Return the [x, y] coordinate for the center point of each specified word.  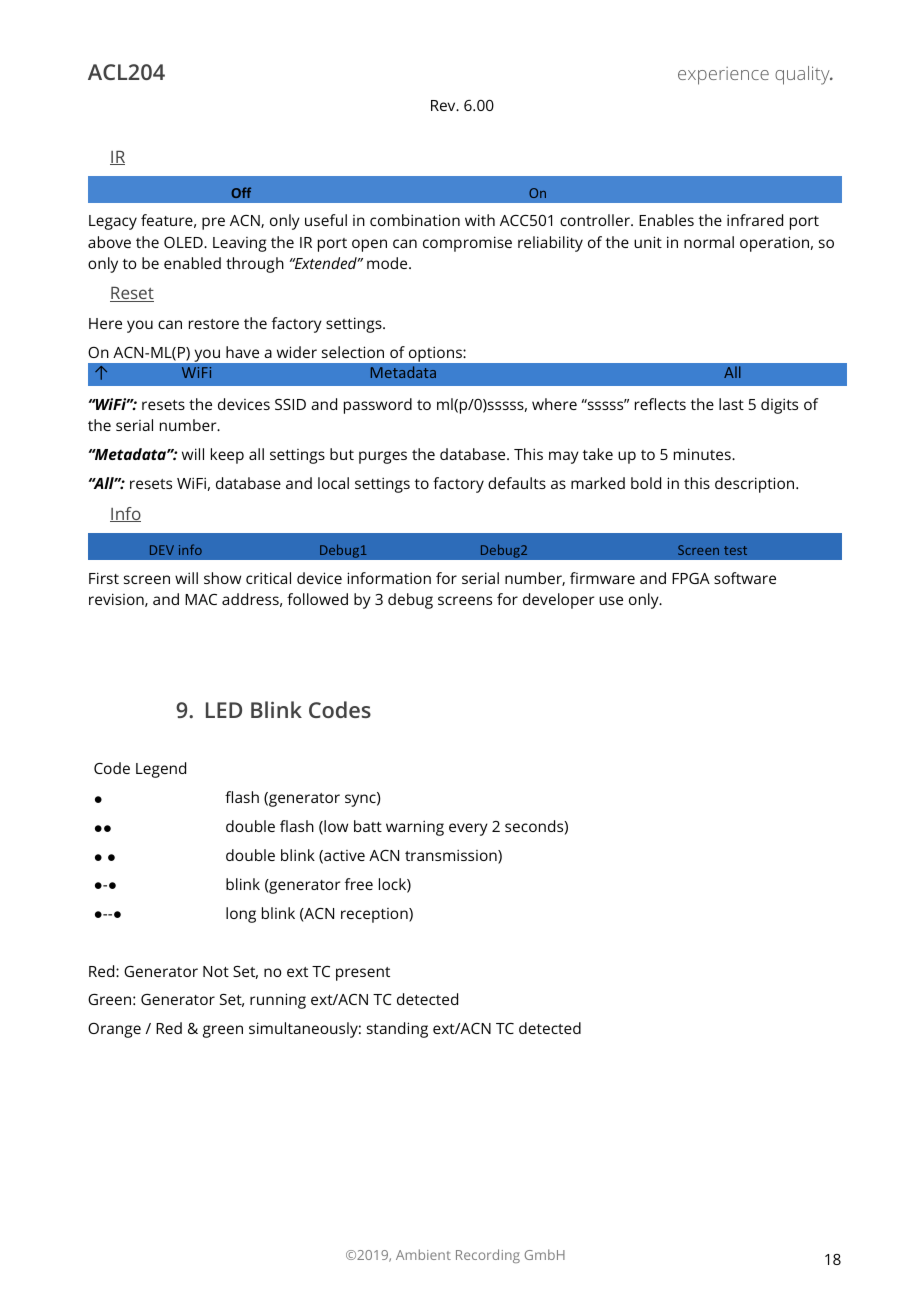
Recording [488, 1256]
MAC [201, 599]
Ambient [423, 1254]
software [745, 578]
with [480, 220]
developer [558, 601]
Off [241, 192]
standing [397, 1030]
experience [723, 76]
